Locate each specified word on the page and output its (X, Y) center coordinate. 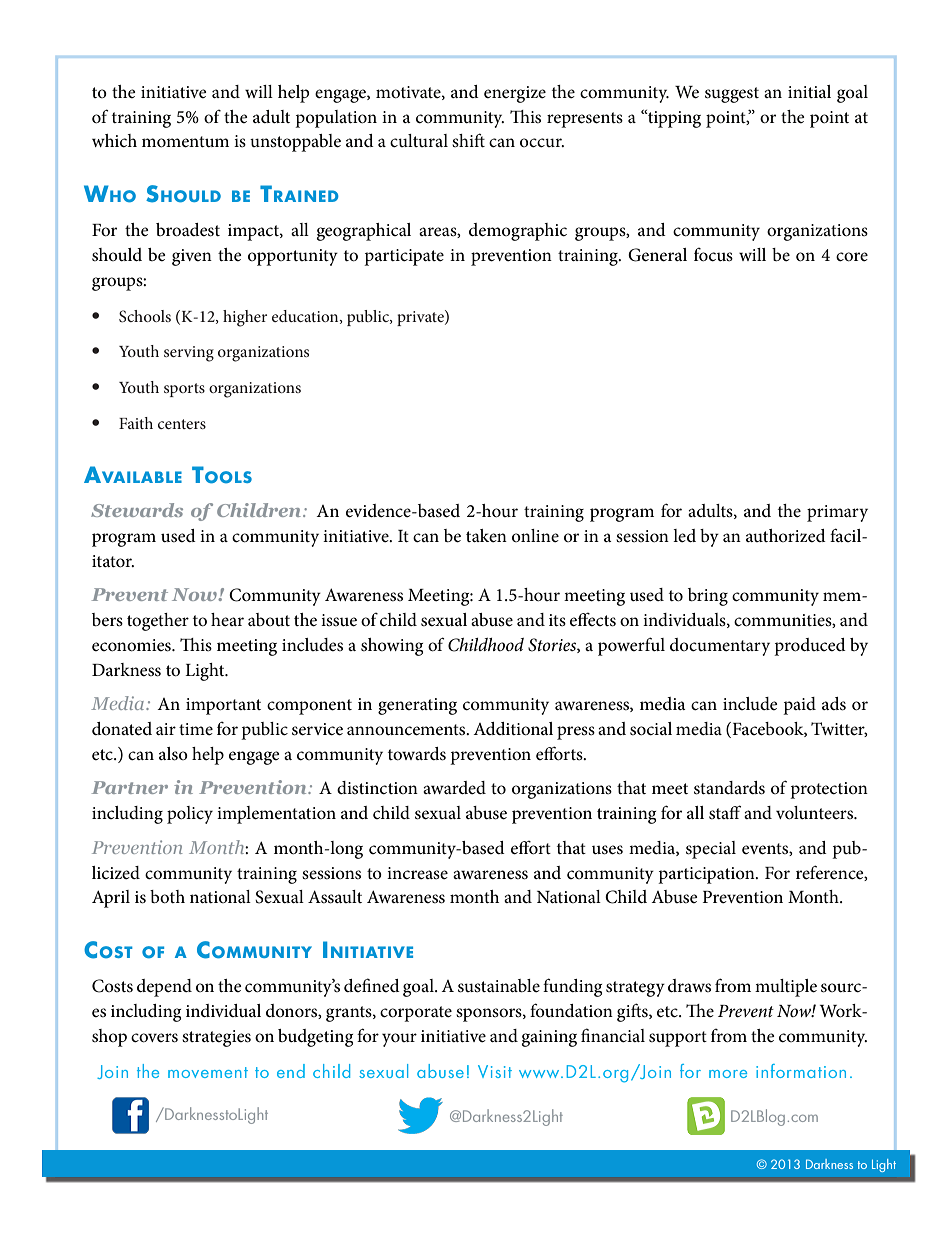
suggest (732, 95)
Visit (495, 1071)
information (801, 1071)
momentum (185, 142)
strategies (216, 1038)
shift (468, 140)
